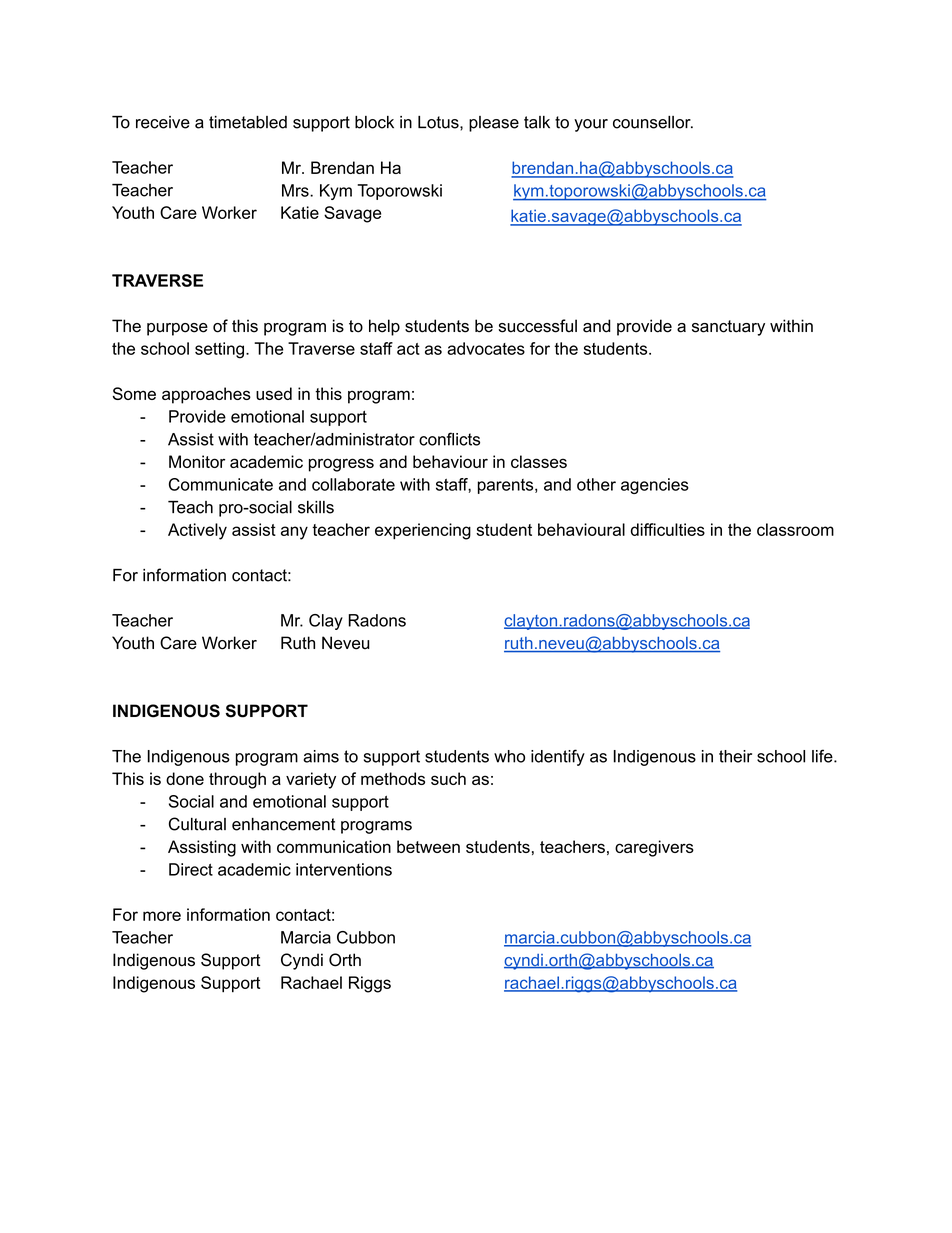 The image size is (952, 1233). Describe the element at coordinates (423, 531) in the screenshot. I see `experiencing` at that location.
